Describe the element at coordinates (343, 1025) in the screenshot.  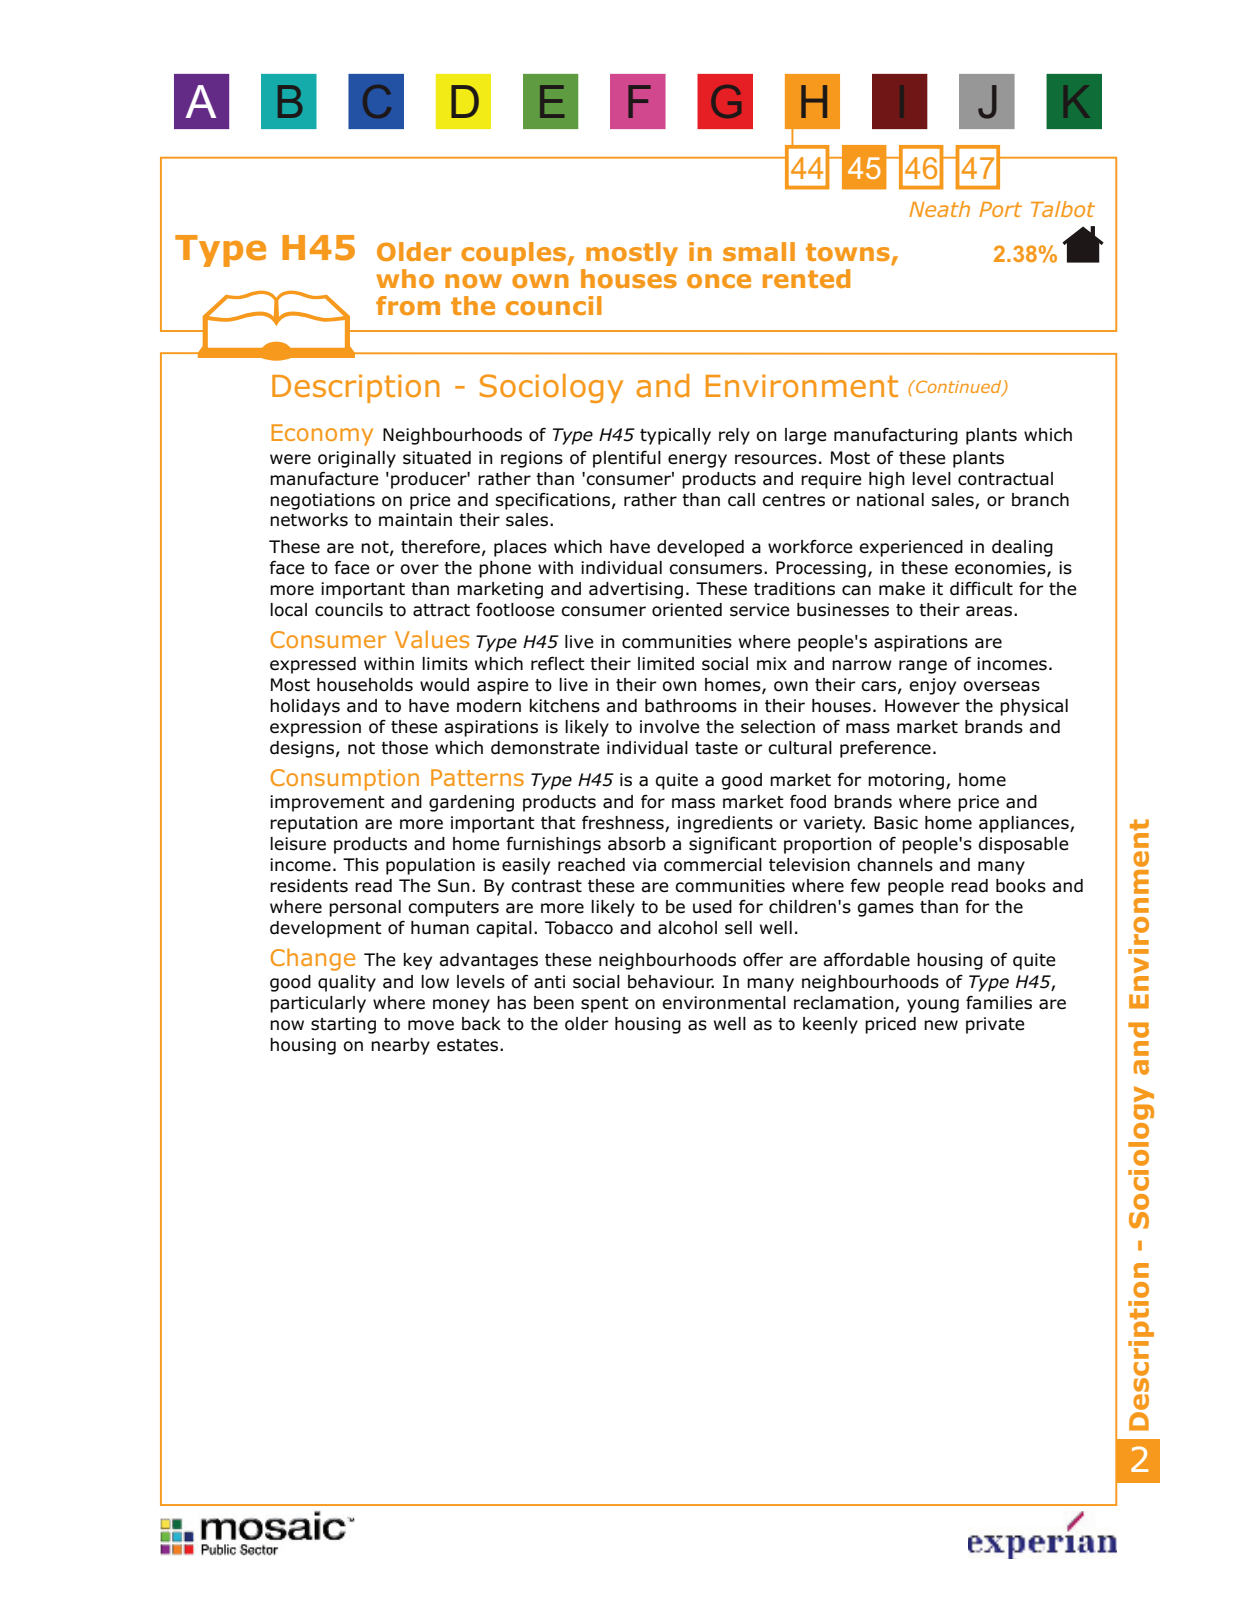
I see `starting` at that location.
